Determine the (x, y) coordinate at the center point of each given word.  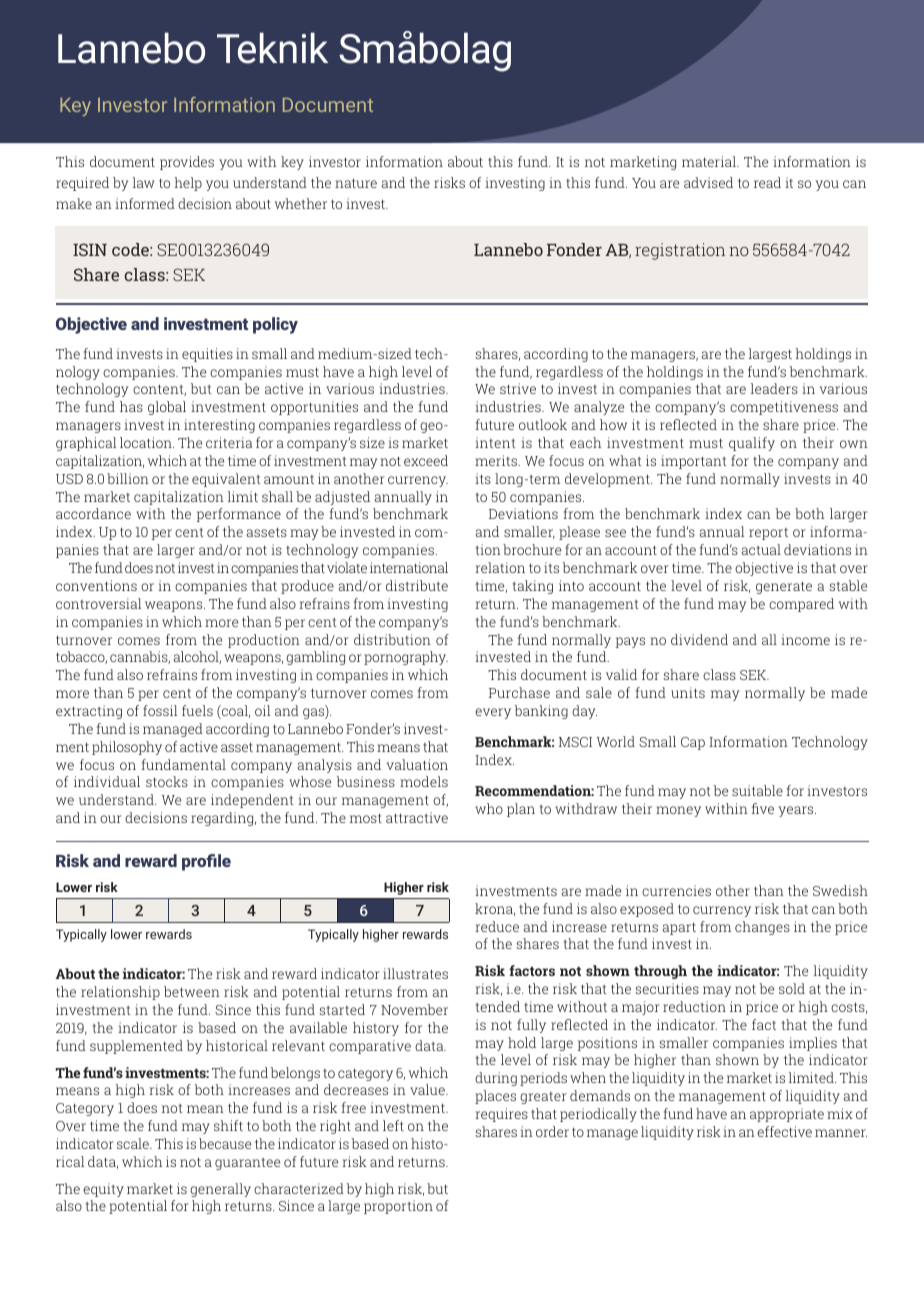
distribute (417, 585)
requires (501, 1115)
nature (356, 183)
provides (187, 163)
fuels (197, 710)
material (710, 161)
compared (801, 605)
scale (134, 1143)
